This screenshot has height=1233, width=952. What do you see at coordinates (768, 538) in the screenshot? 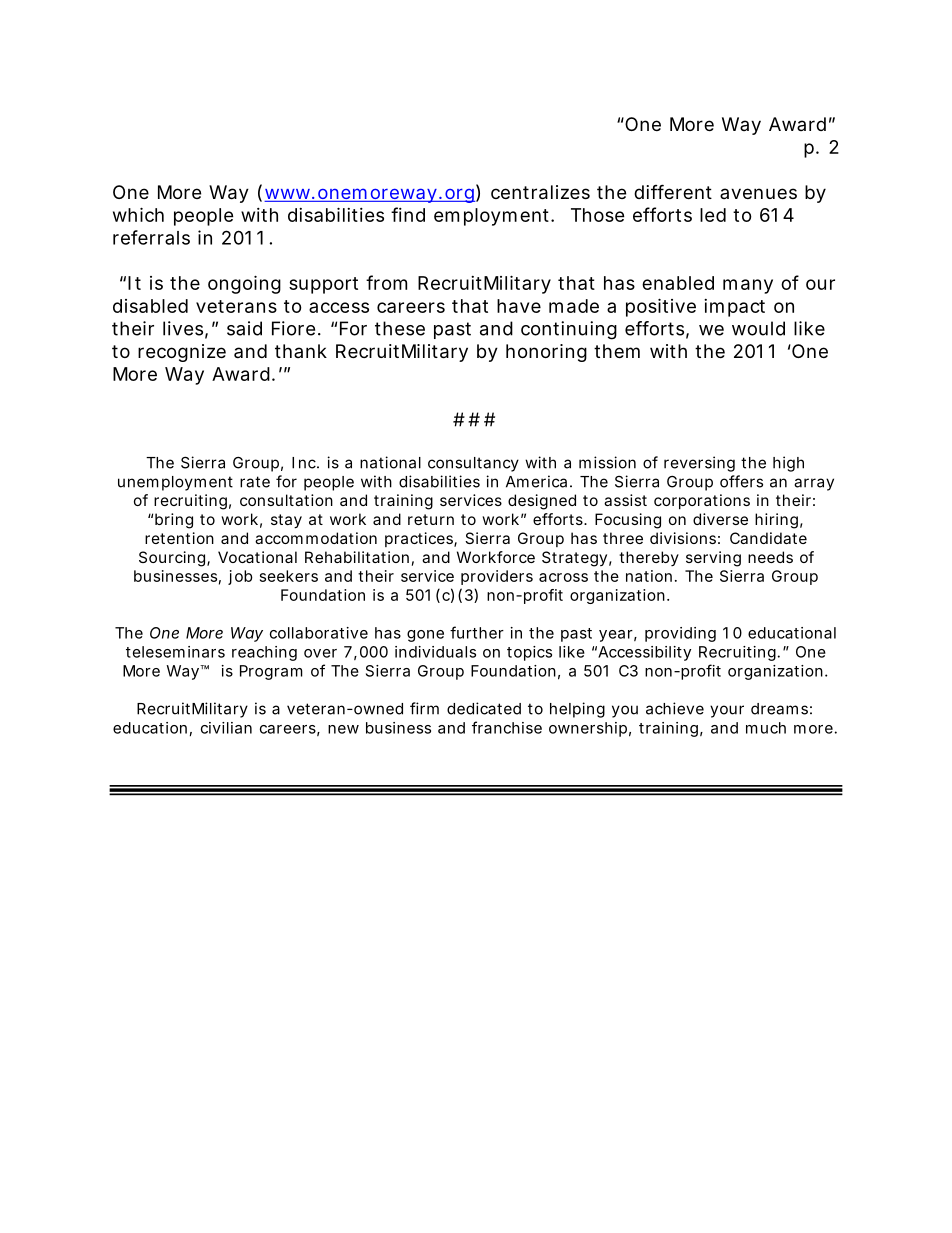
I see `Candidate` at bounding box center [768, 538].
